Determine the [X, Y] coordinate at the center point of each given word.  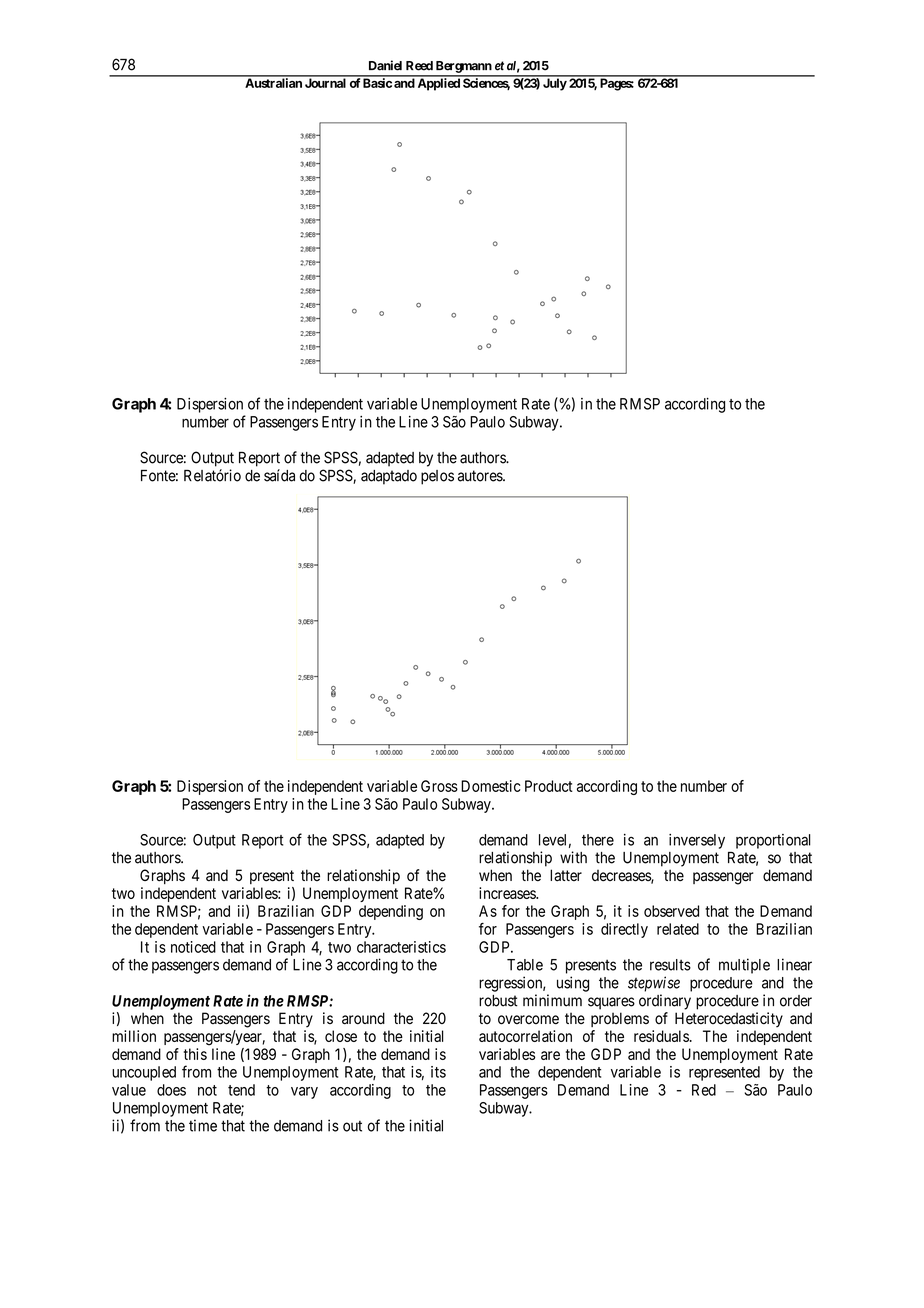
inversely [697, 841]
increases [508, 893]
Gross [439, 786]
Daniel [385, 65]
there [598, 840]
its [438, 1072]
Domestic [491, 786]
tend [241, 1090]
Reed [419, 66]
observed [671, 911]
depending [391, 912]
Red [704, 1090]
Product [549, 786]
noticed [193, 947]
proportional [773, 841]
